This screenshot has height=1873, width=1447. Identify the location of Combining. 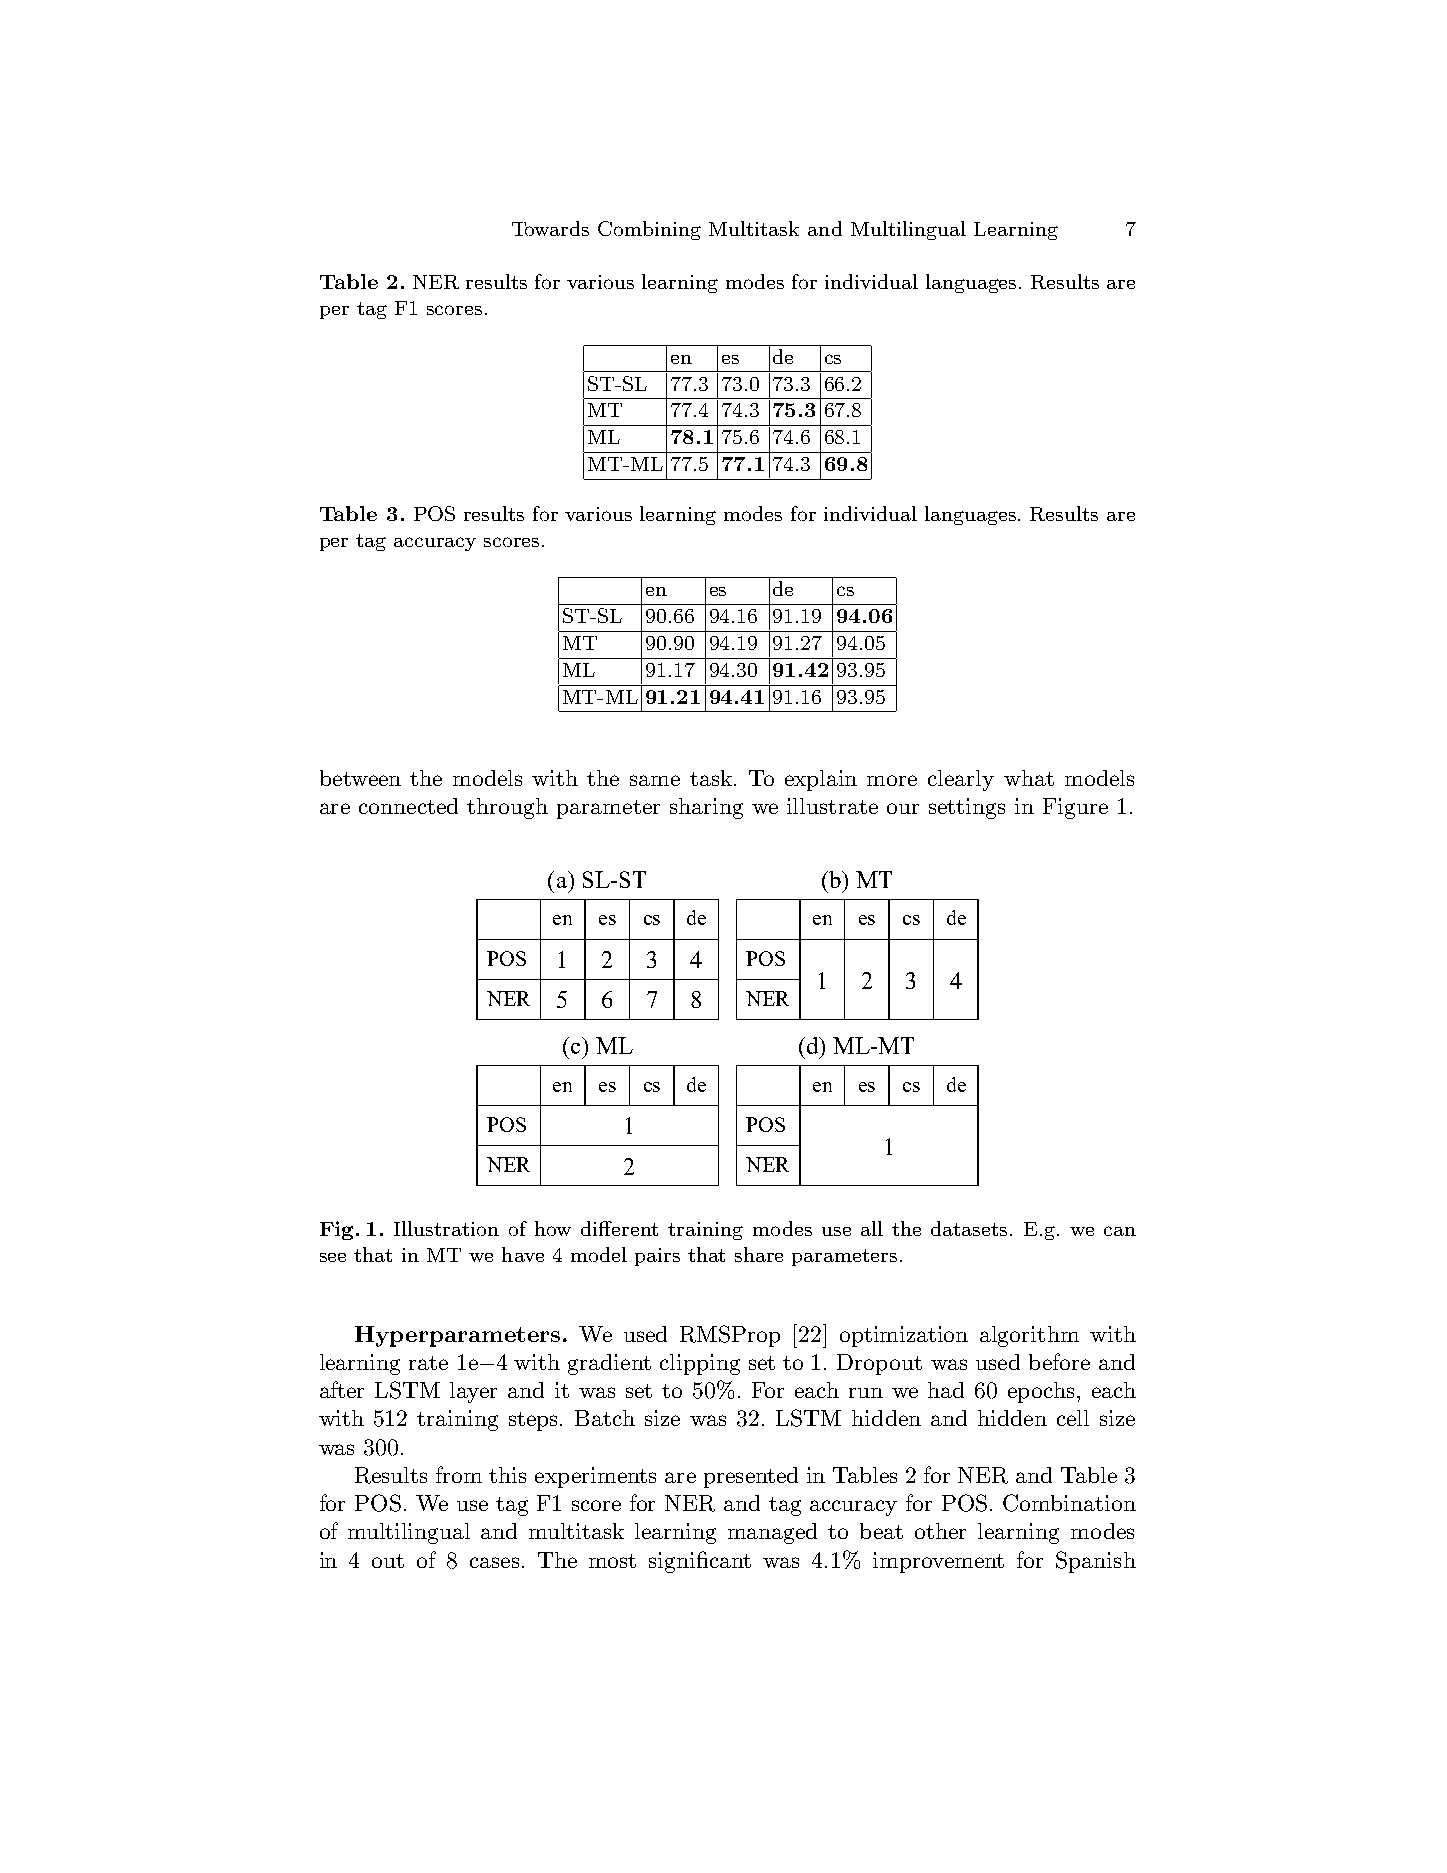
(649, 230).
